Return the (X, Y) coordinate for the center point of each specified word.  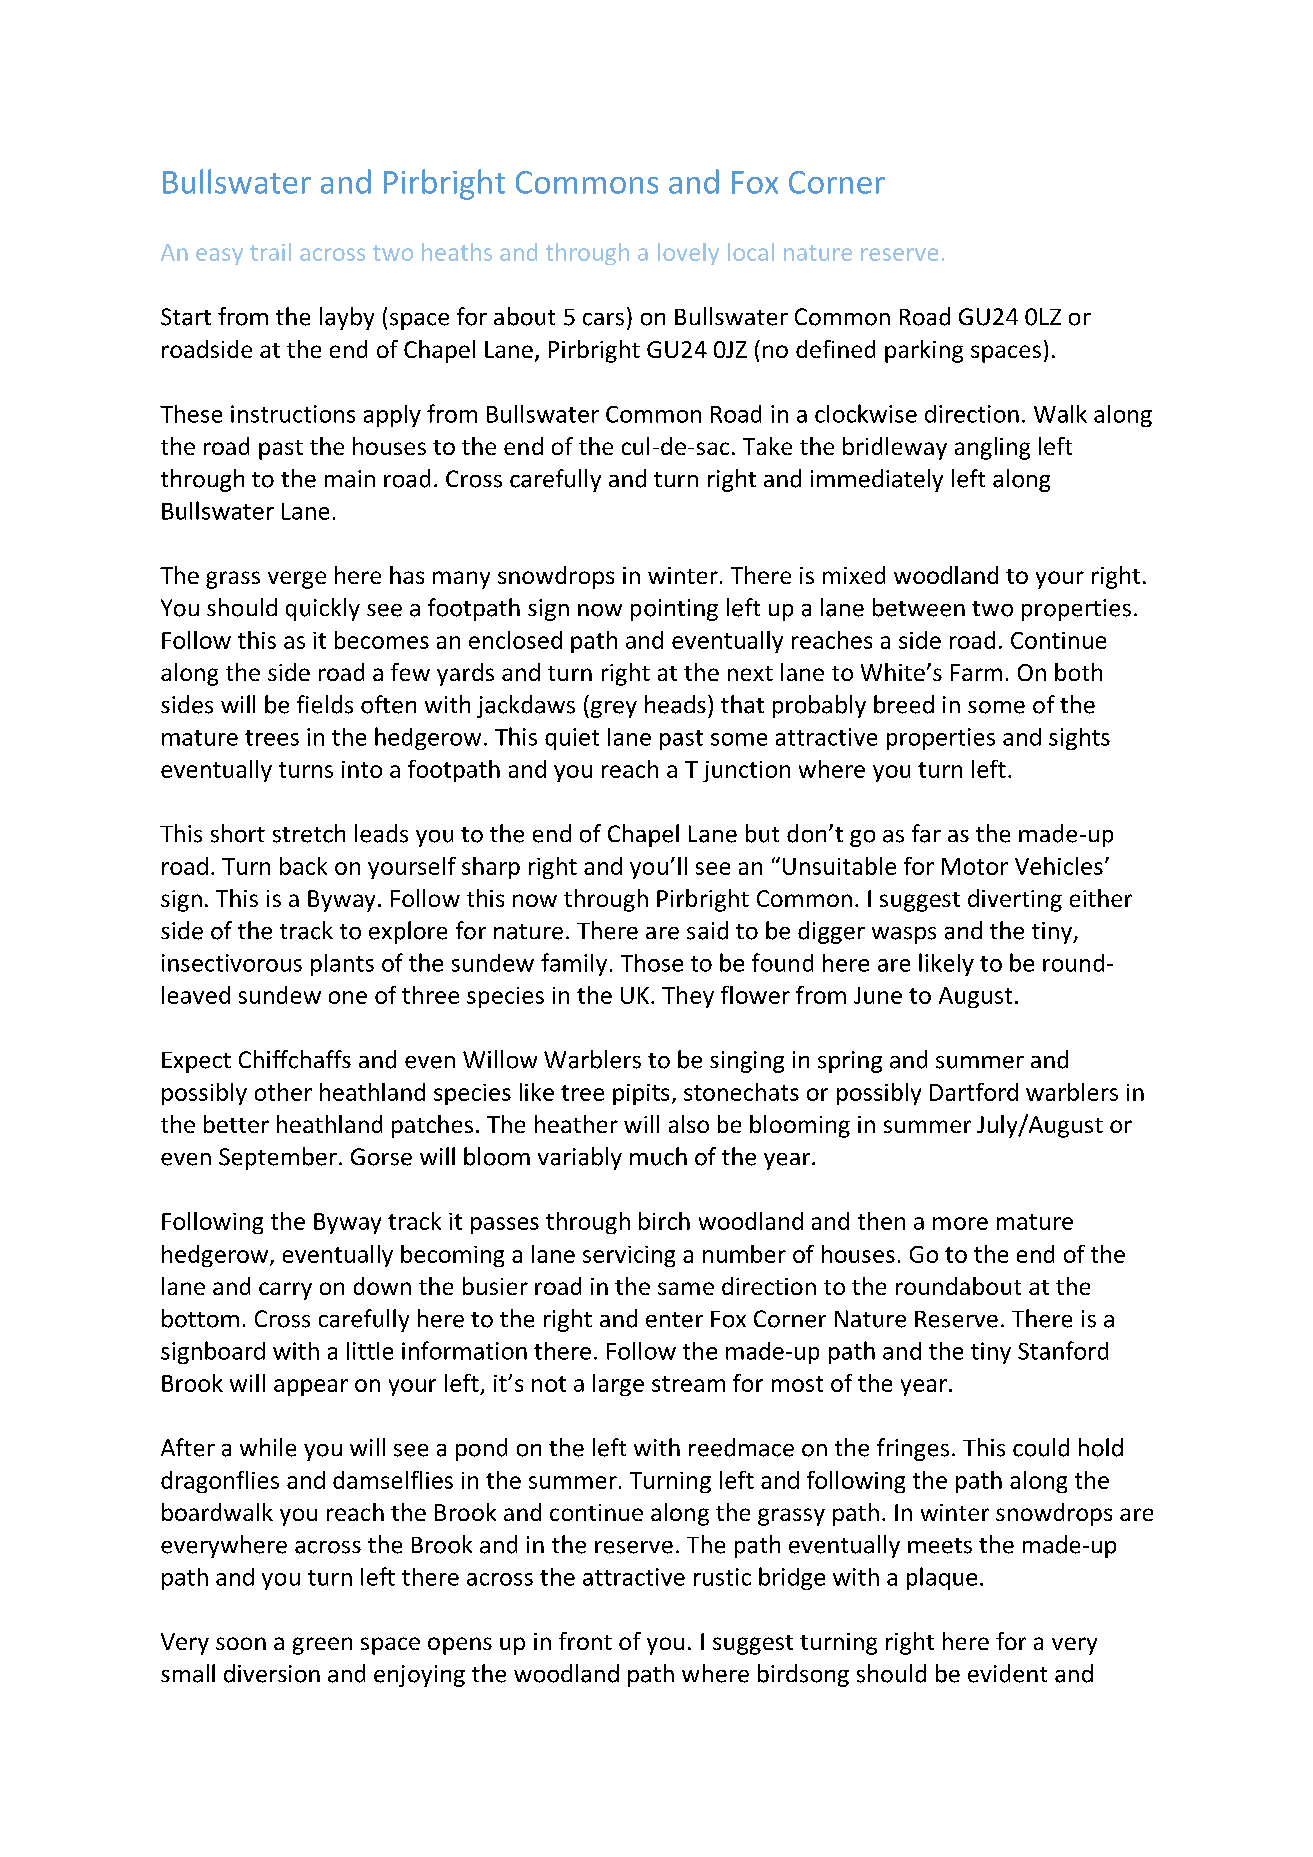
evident (1007, 1673)
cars (603, 319)
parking (924, 351)
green (322, 1646)
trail (270, 252)
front (585, 1641)
